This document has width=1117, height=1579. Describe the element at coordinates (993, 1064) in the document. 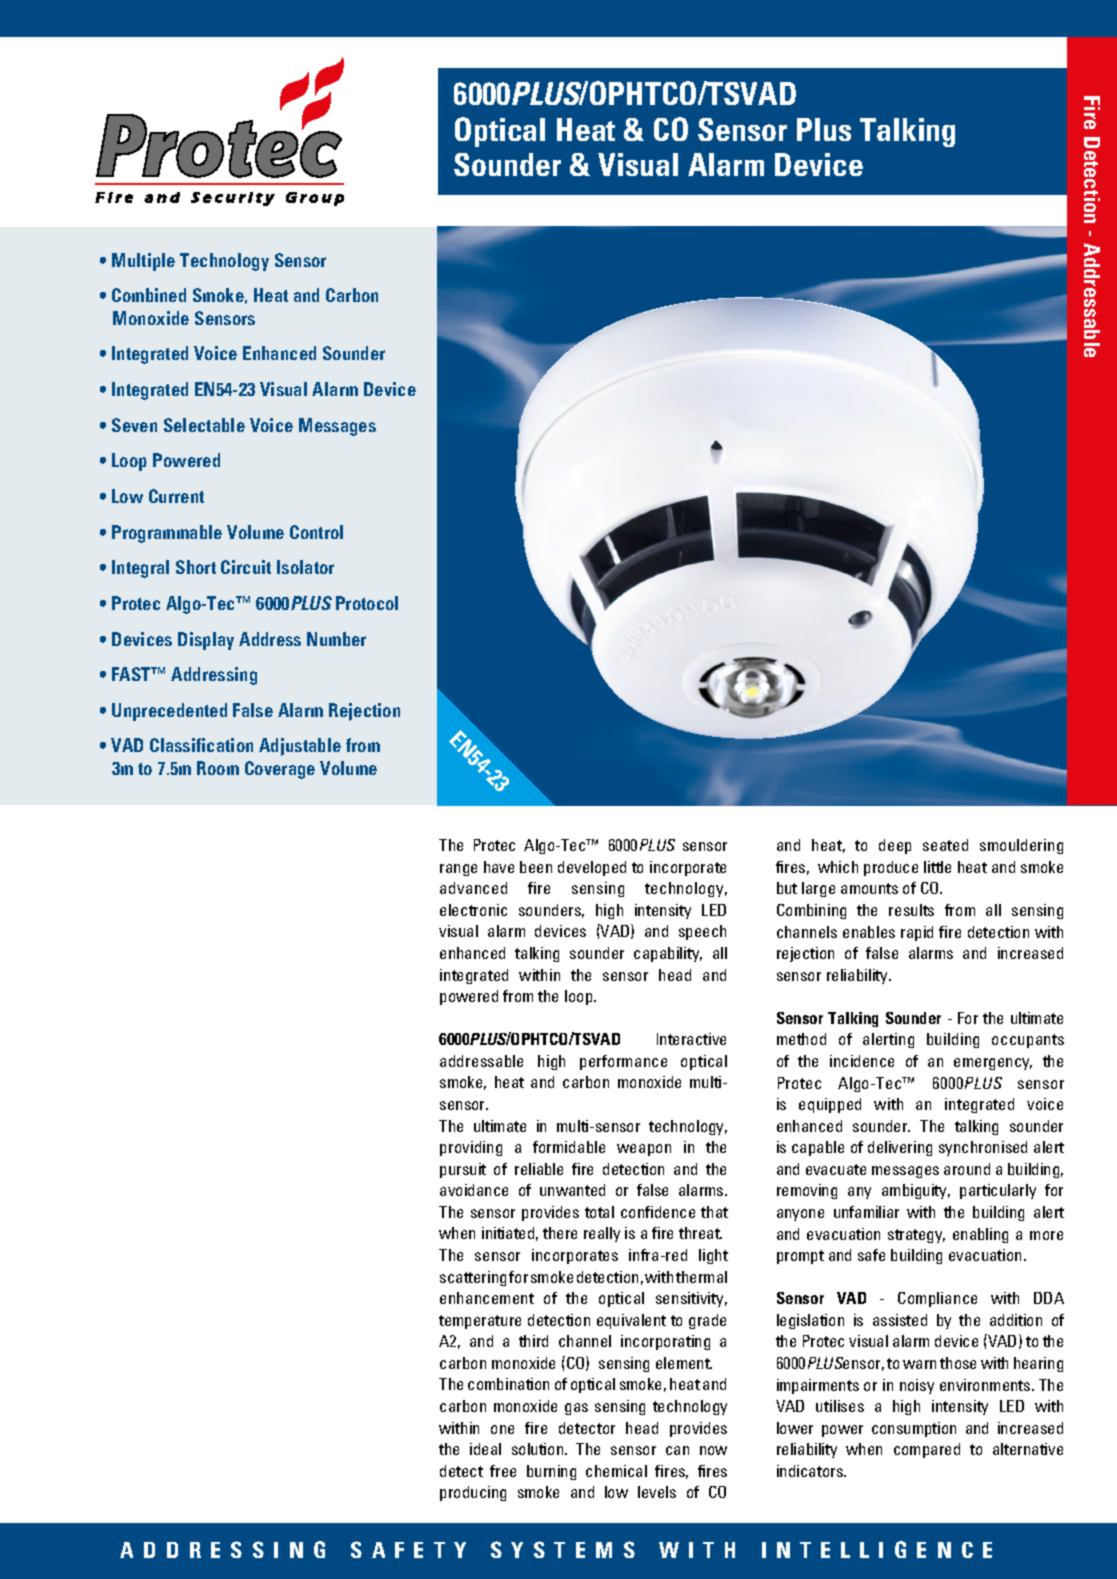

I see `emergency` at that location.
